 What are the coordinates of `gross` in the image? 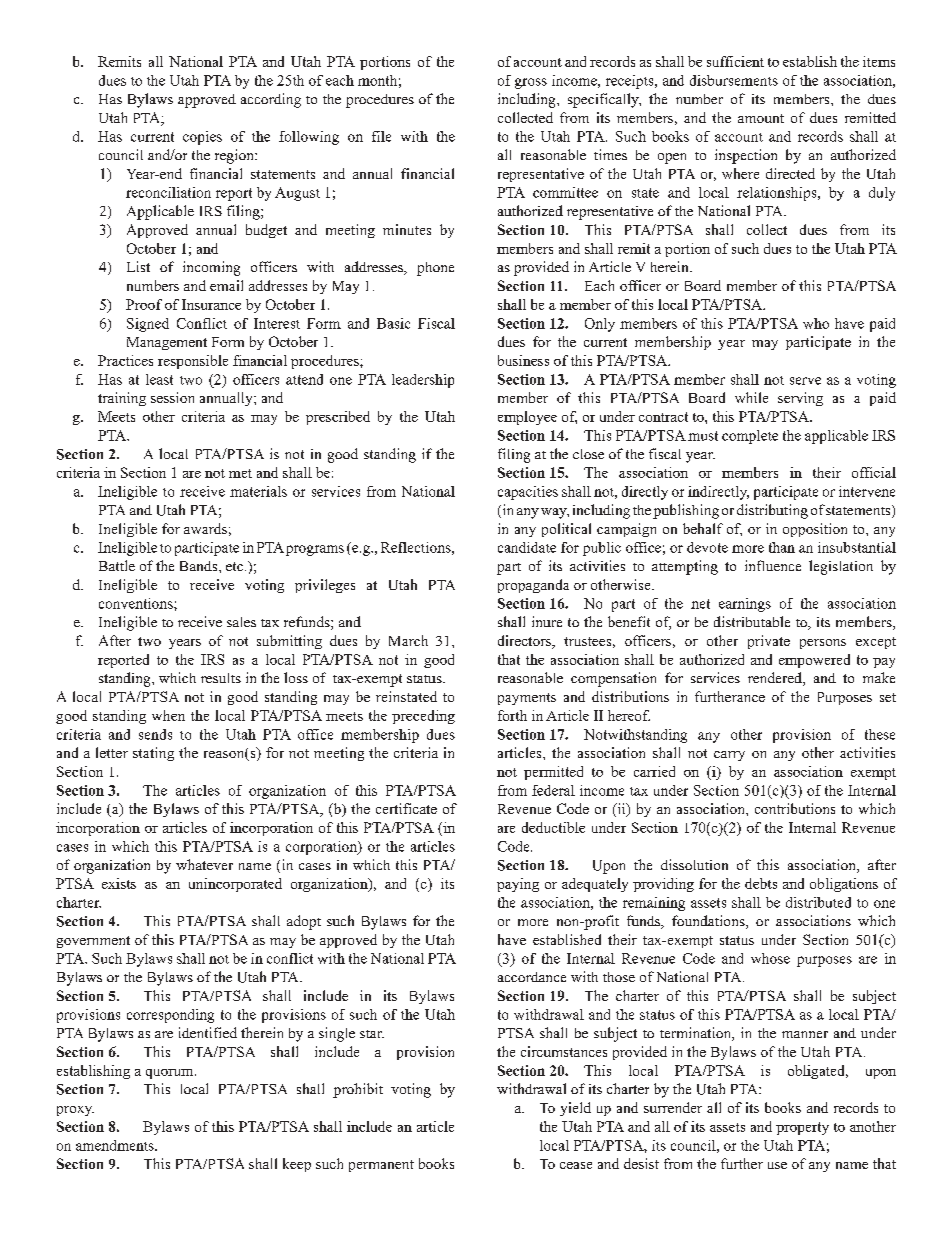 It's located at (531, 83).
